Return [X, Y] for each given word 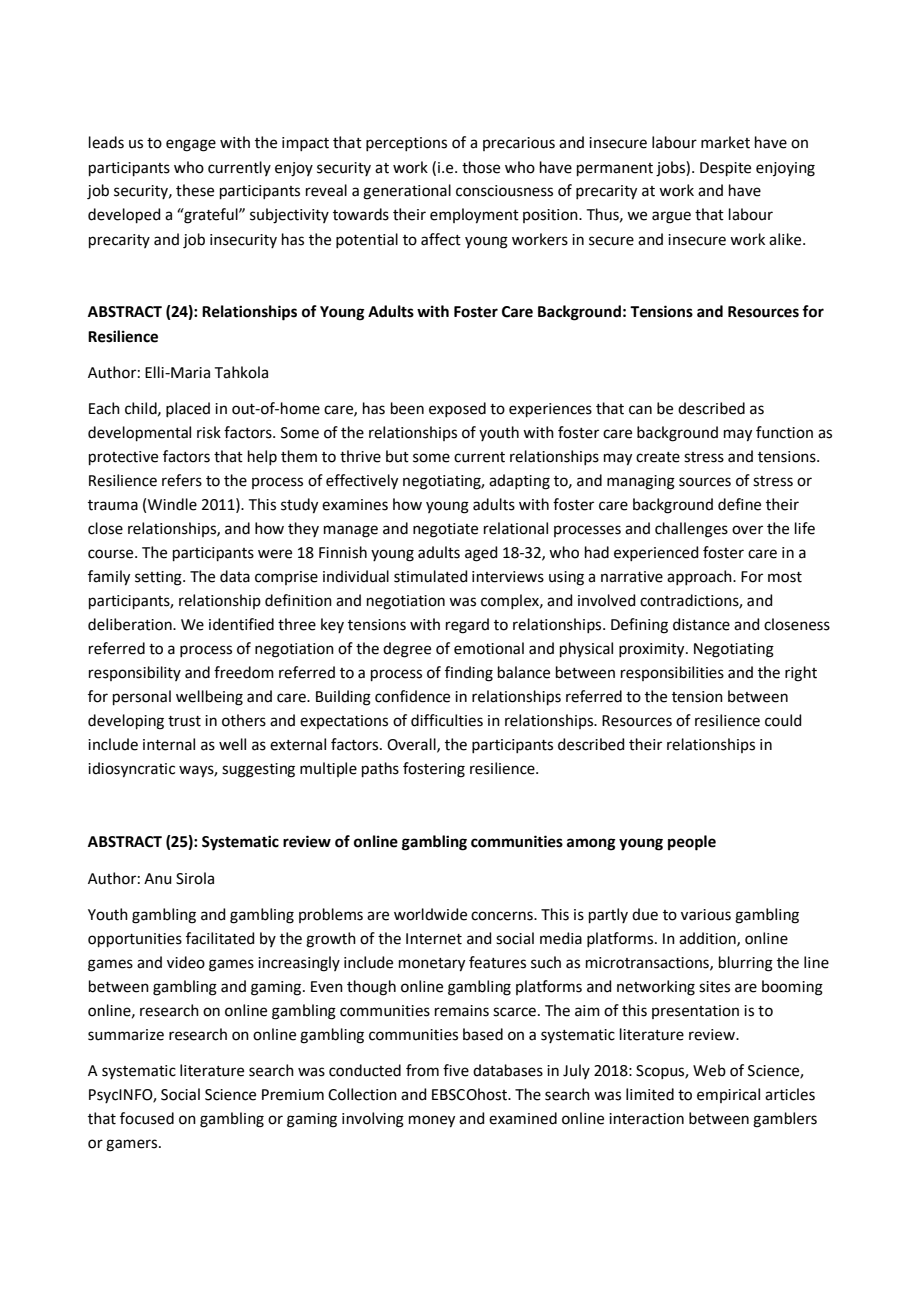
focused [147, 1118]
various [706, 915]
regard [467, 626]
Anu [158, 879]
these [195, 190]
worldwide [430, 914]
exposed [457, 409]
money [432, 1121]
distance [701, 624]
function [784, 432]
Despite [725, 169]
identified [241, 624]
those [481, 167]
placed [188, 409]
